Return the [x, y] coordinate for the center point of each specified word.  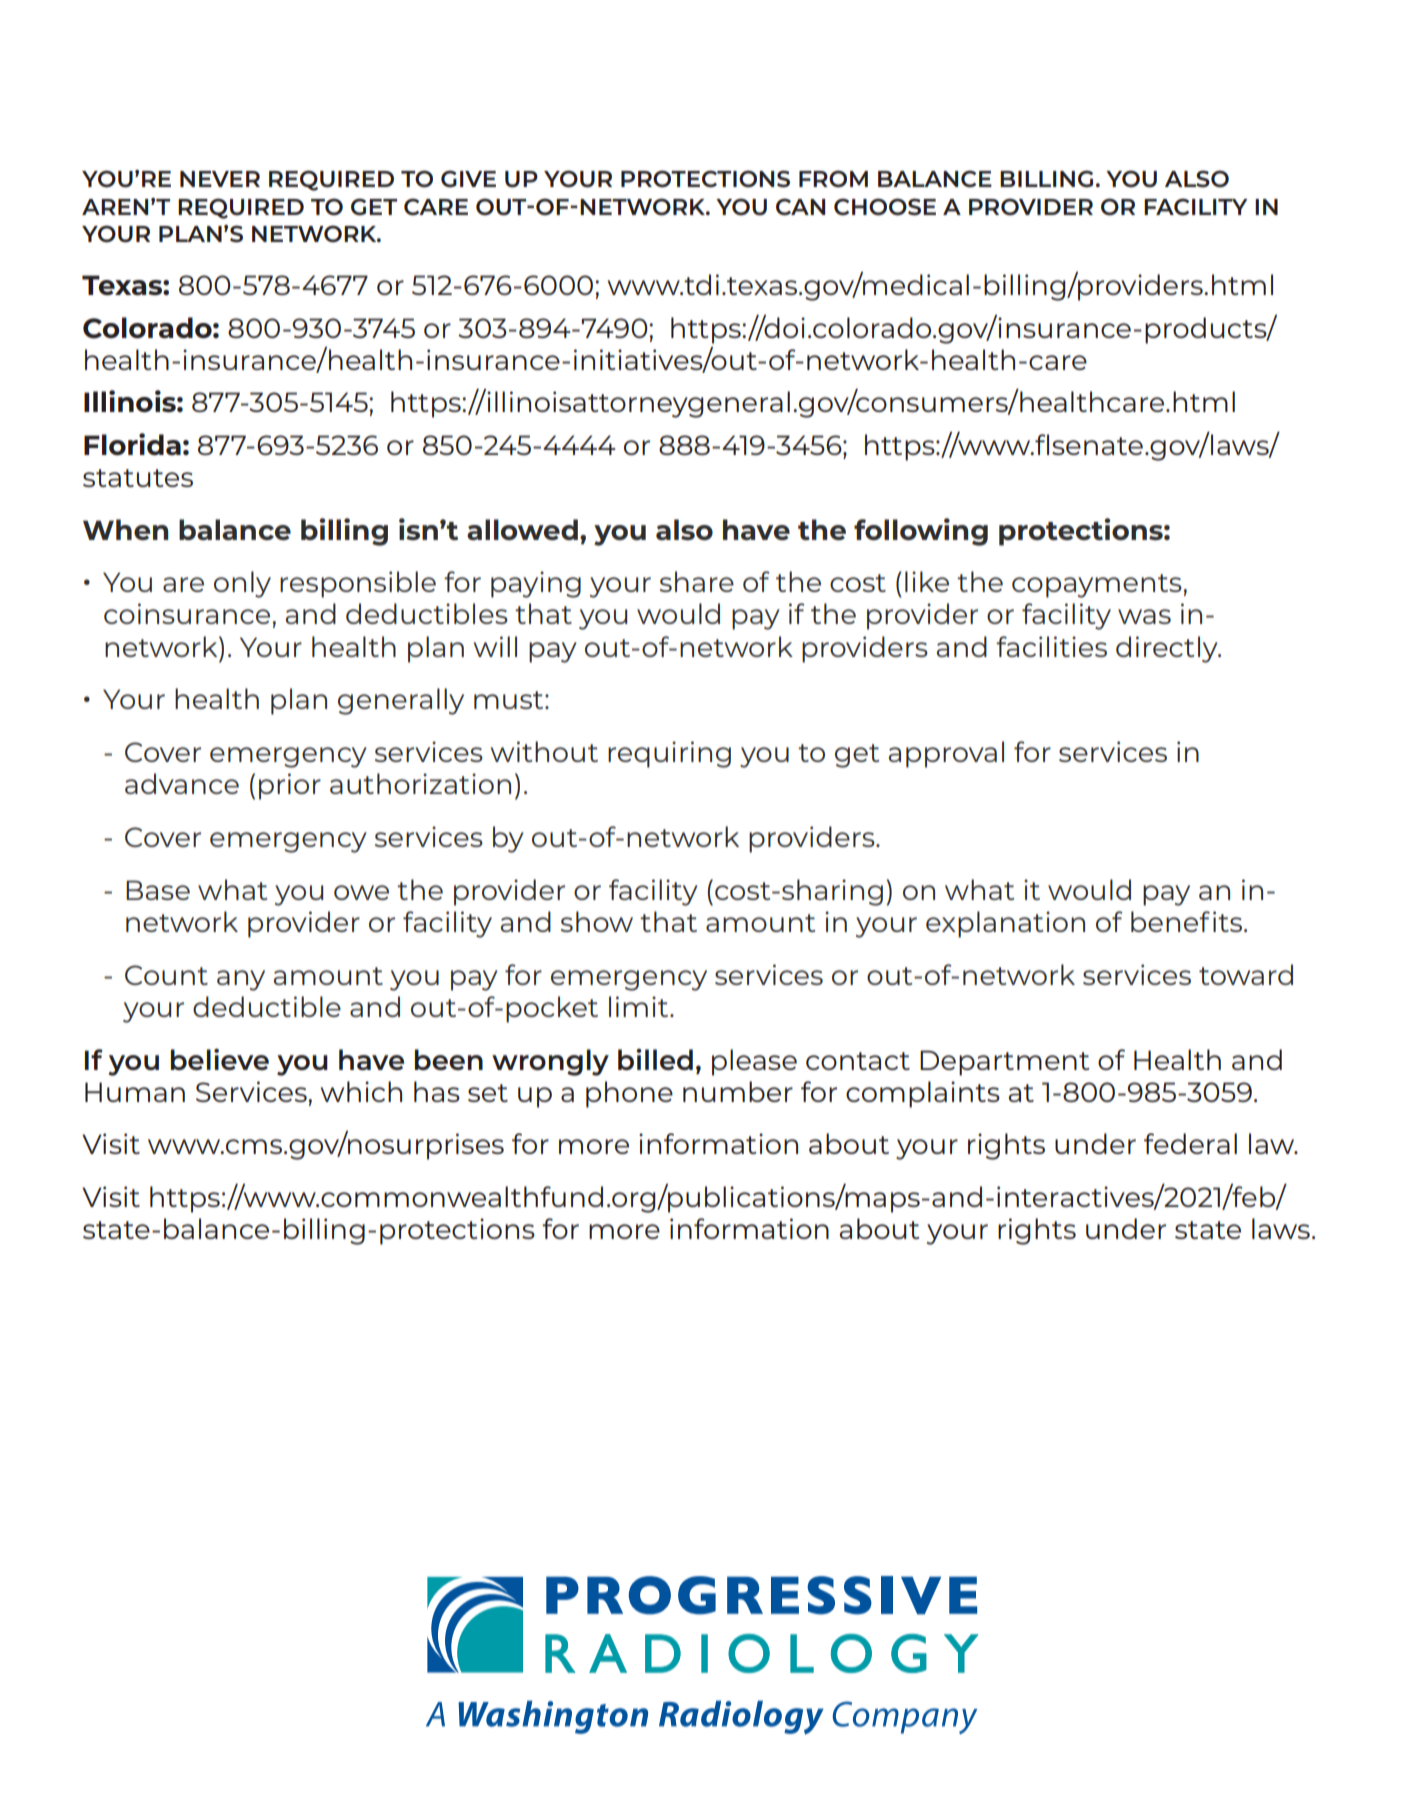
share [697, 581]
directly [1168, 649]
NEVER [220, 179]
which [361, 1091]
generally [401, 701]
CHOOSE [885, 207]
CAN [800, 207]
